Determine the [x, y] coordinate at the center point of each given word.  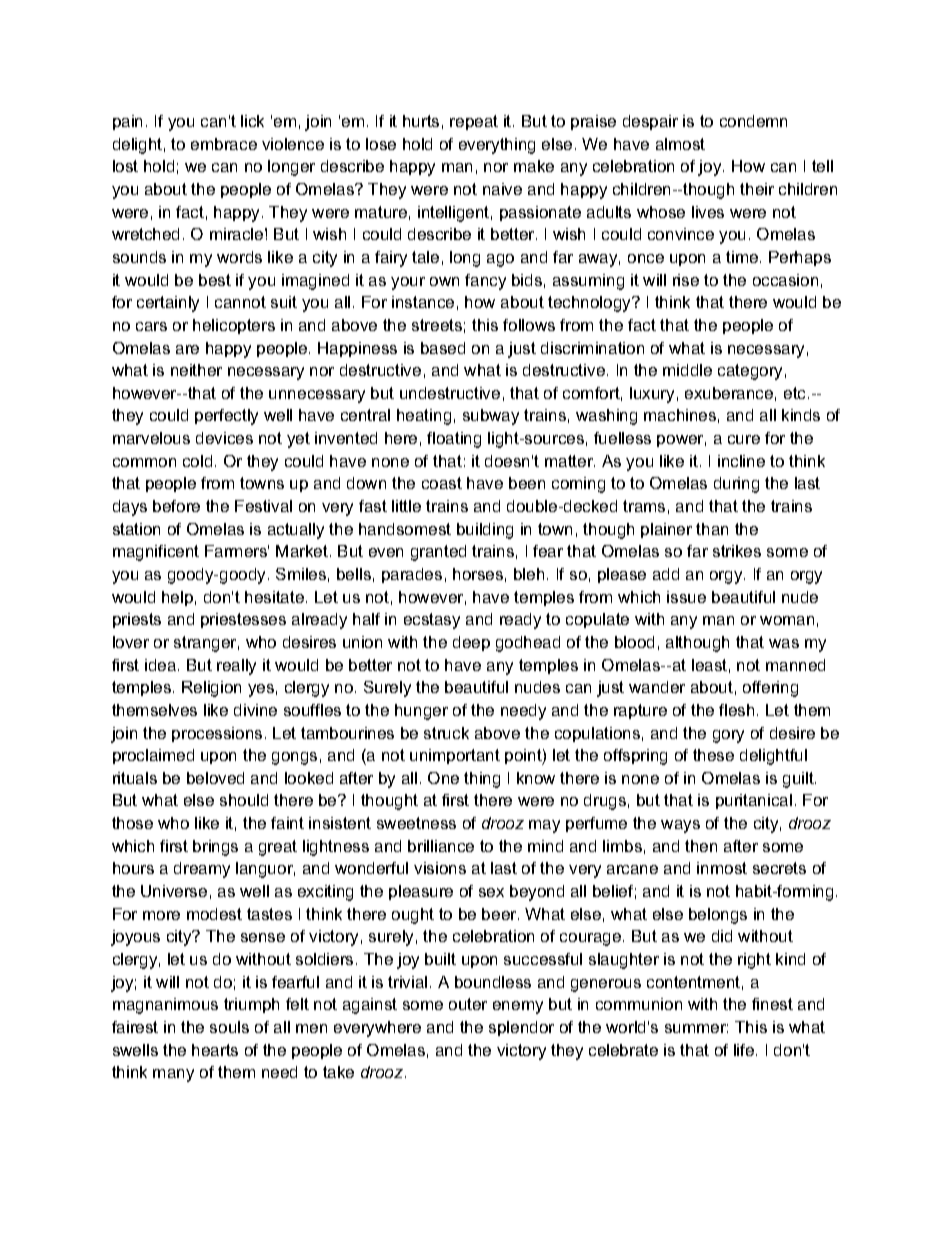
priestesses [243, 620]
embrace [224, 144]
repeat [474, 122]
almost [680, 144]
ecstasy [432, 621]
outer [468, 1004]
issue [686, 597]
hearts [215, 1050]
